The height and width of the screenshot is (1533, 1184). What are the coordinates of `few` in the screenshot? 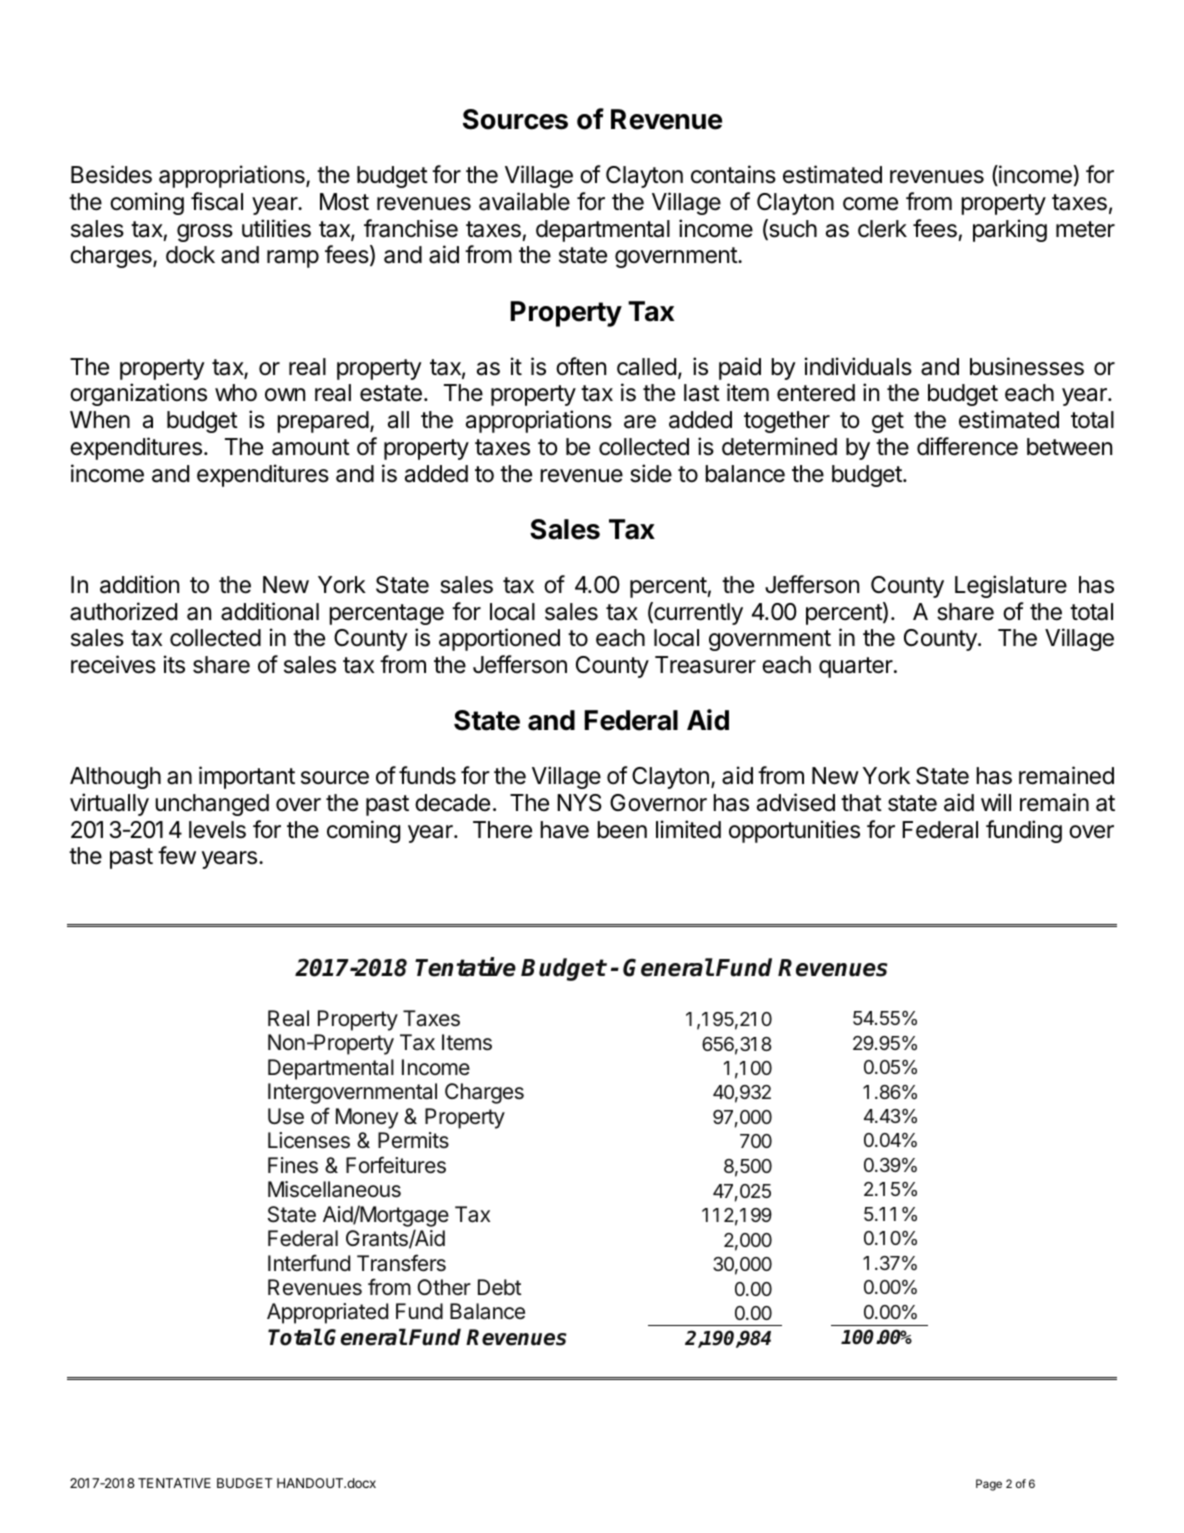 It's located at (177, 855).
